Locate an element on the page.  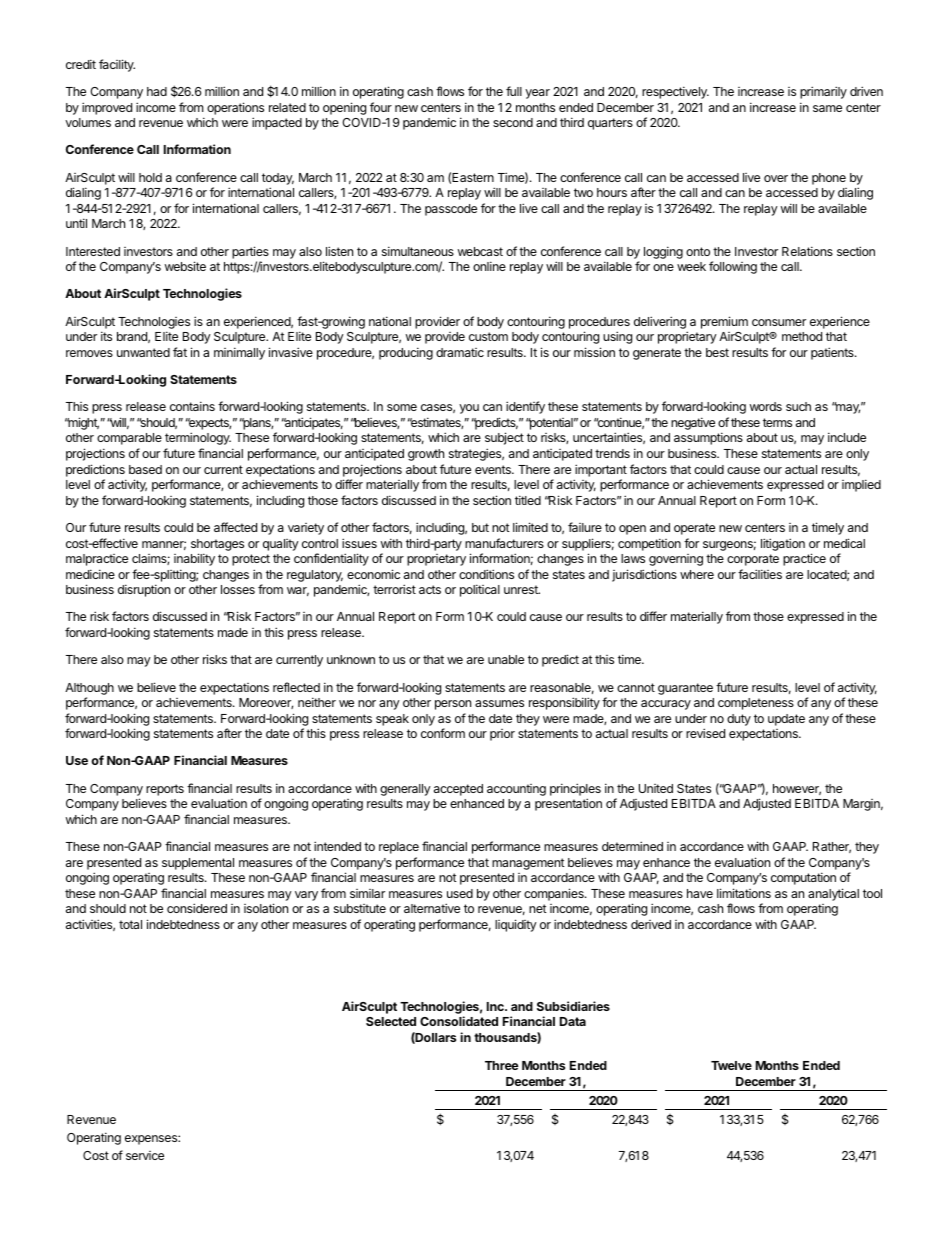
full is located at coordinates (514, 91).
